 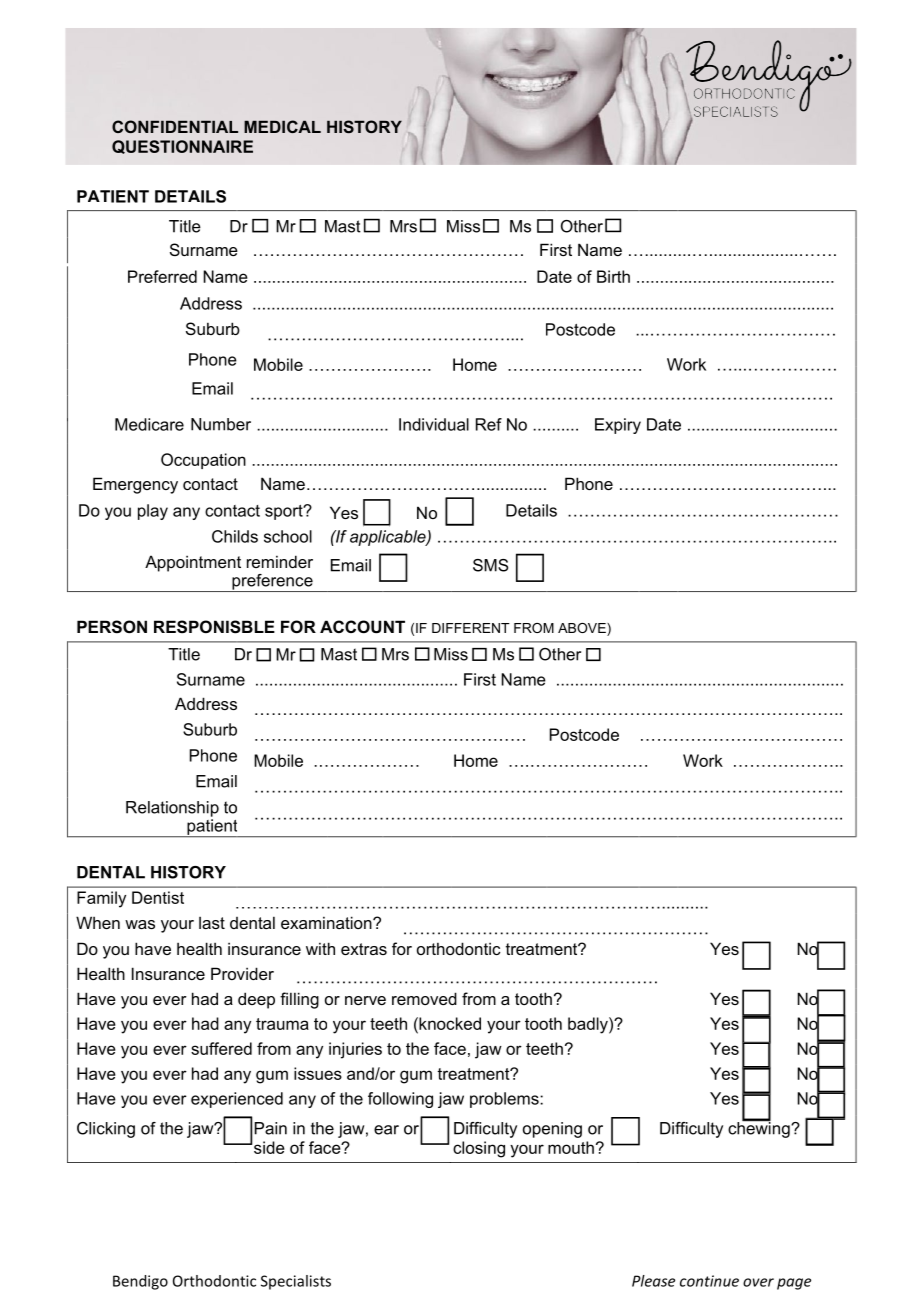 I want to click on Specialists, so click(x=296, y=1282).
